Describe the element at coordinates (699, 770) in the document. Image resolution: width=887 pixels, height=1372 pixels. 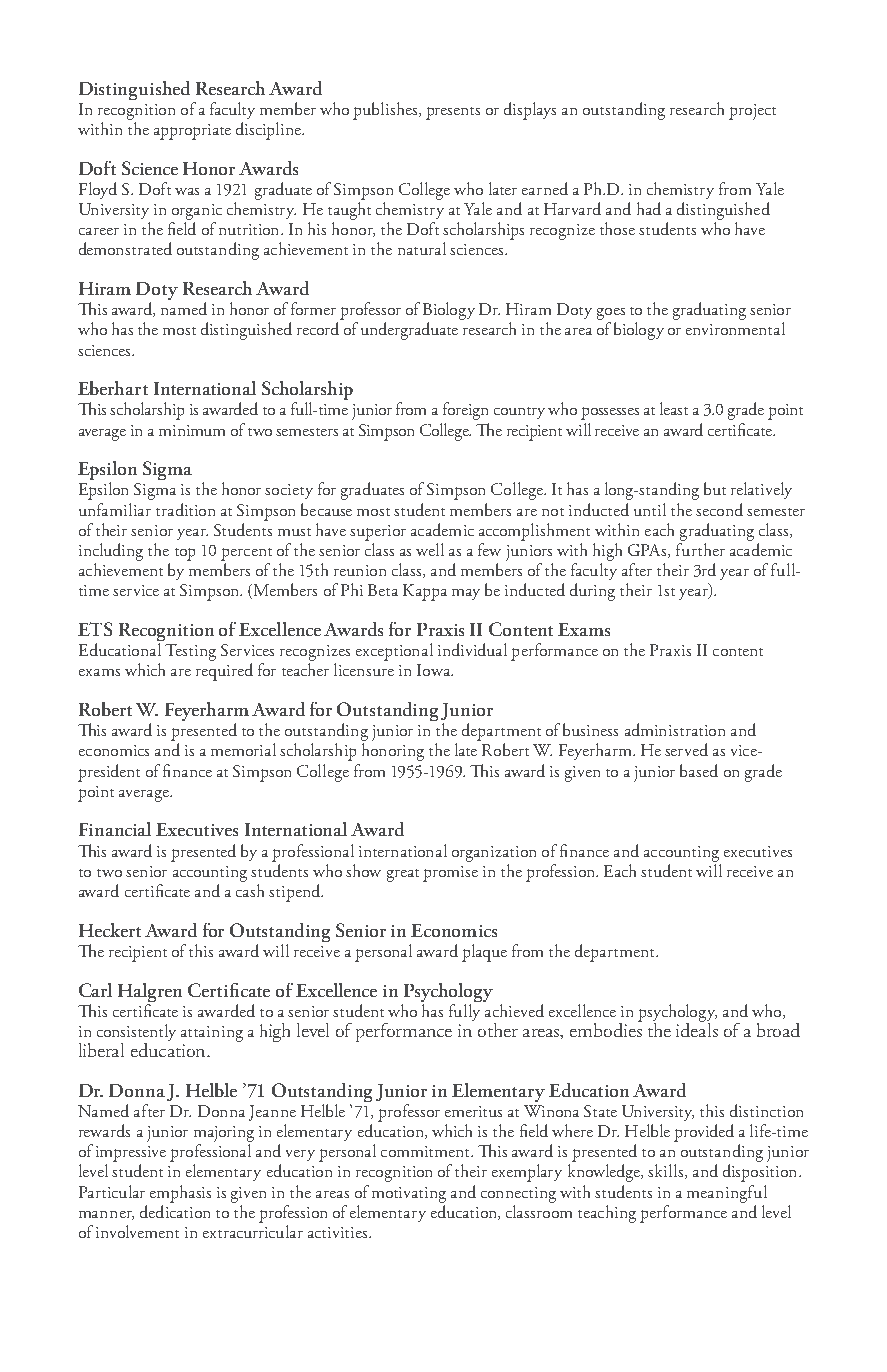
I see `based` at that location.
